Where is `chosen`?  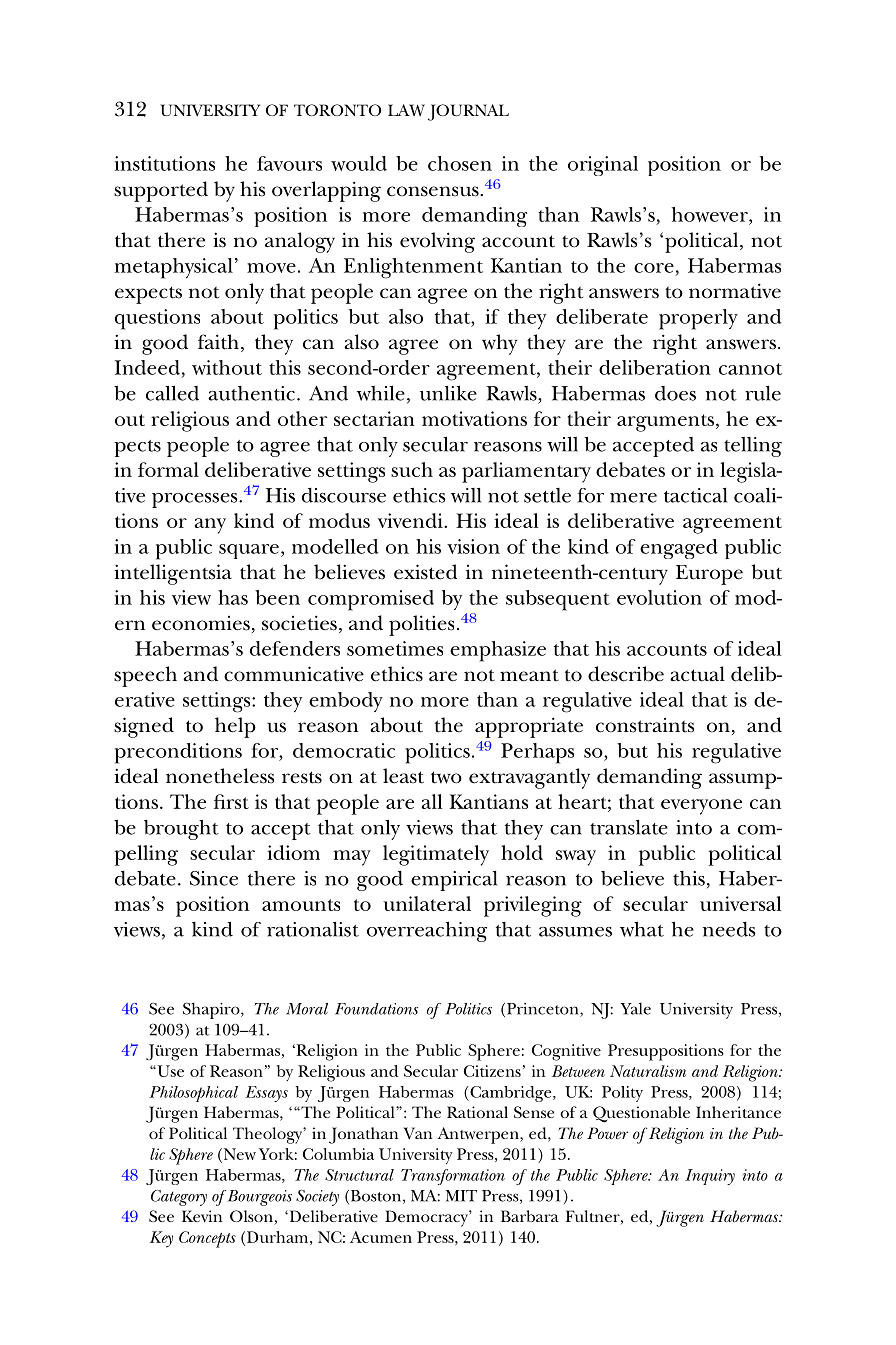
chosen is located at coordinates (460, 163).
